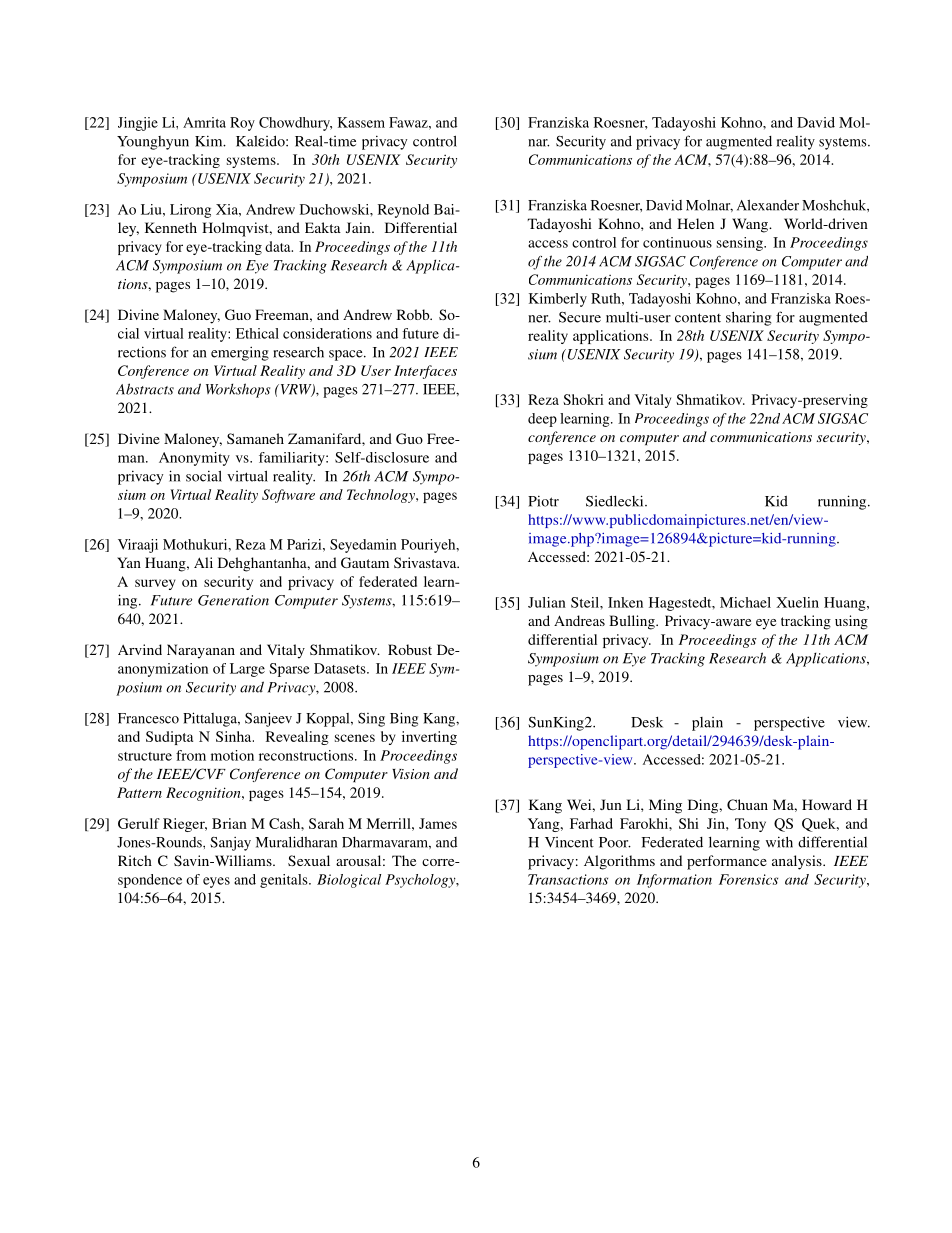 The width and height of the image is (952, 1233). Describe the element at coordinates (425, 372) in the image. I see `Interfaces` at that location.
